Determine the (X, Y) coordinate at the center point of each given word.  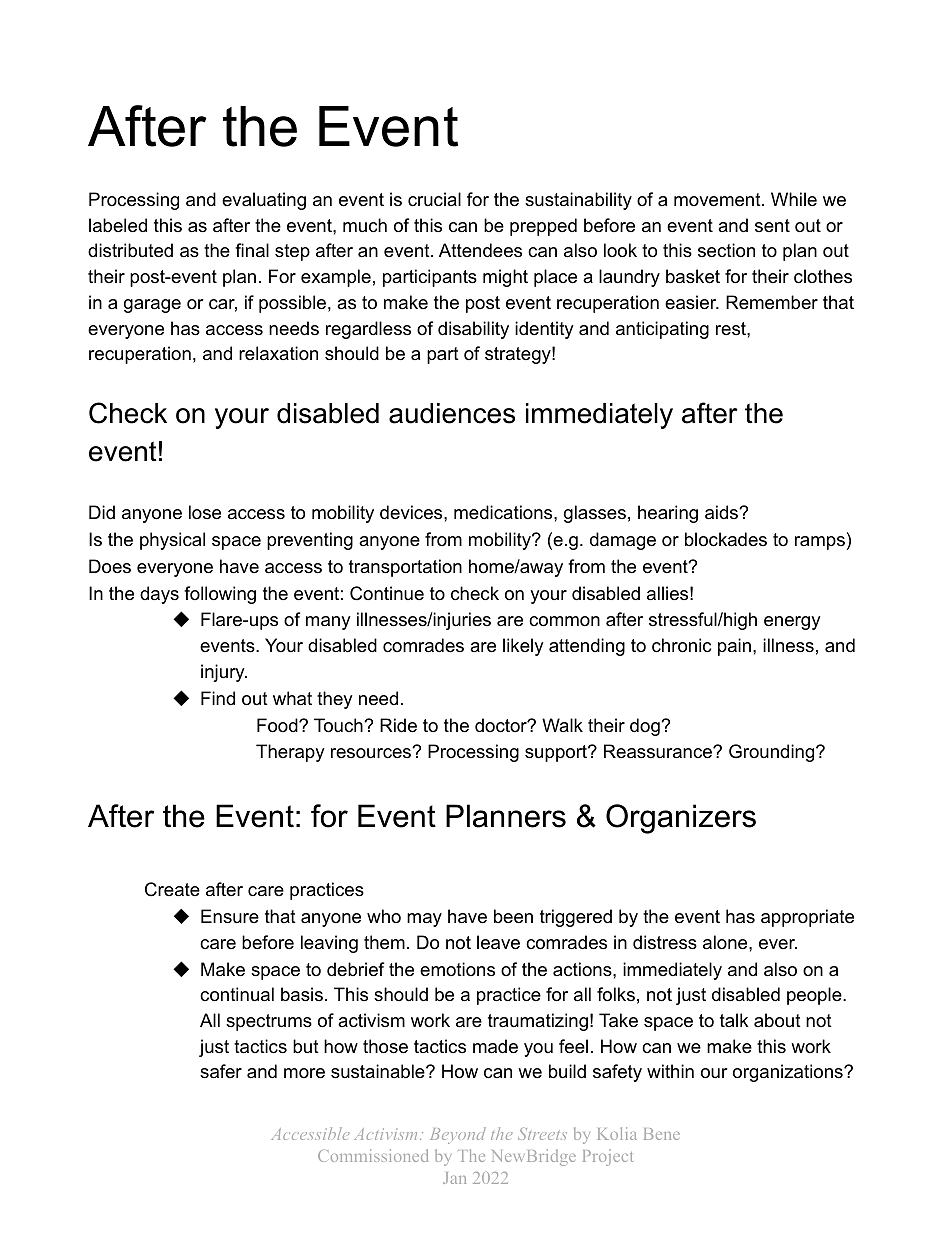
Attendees (480, 250)
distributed (130, 250)
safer (221, 1071)
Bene (662, 1134)
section (726, 250)
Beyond (458, 1135)
